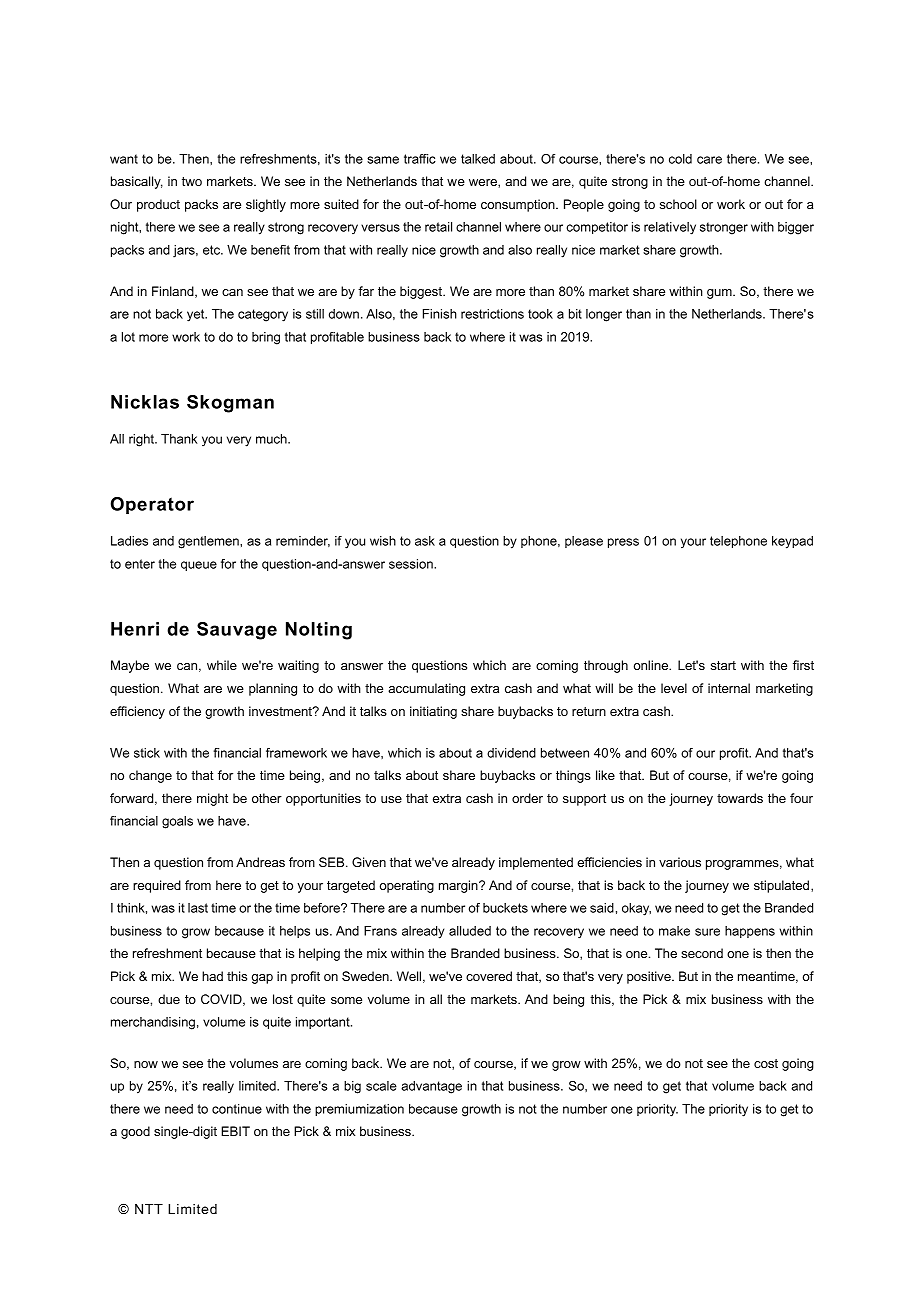 The image size is (924, 1308). I want to click on goals, so click(177, 822).
